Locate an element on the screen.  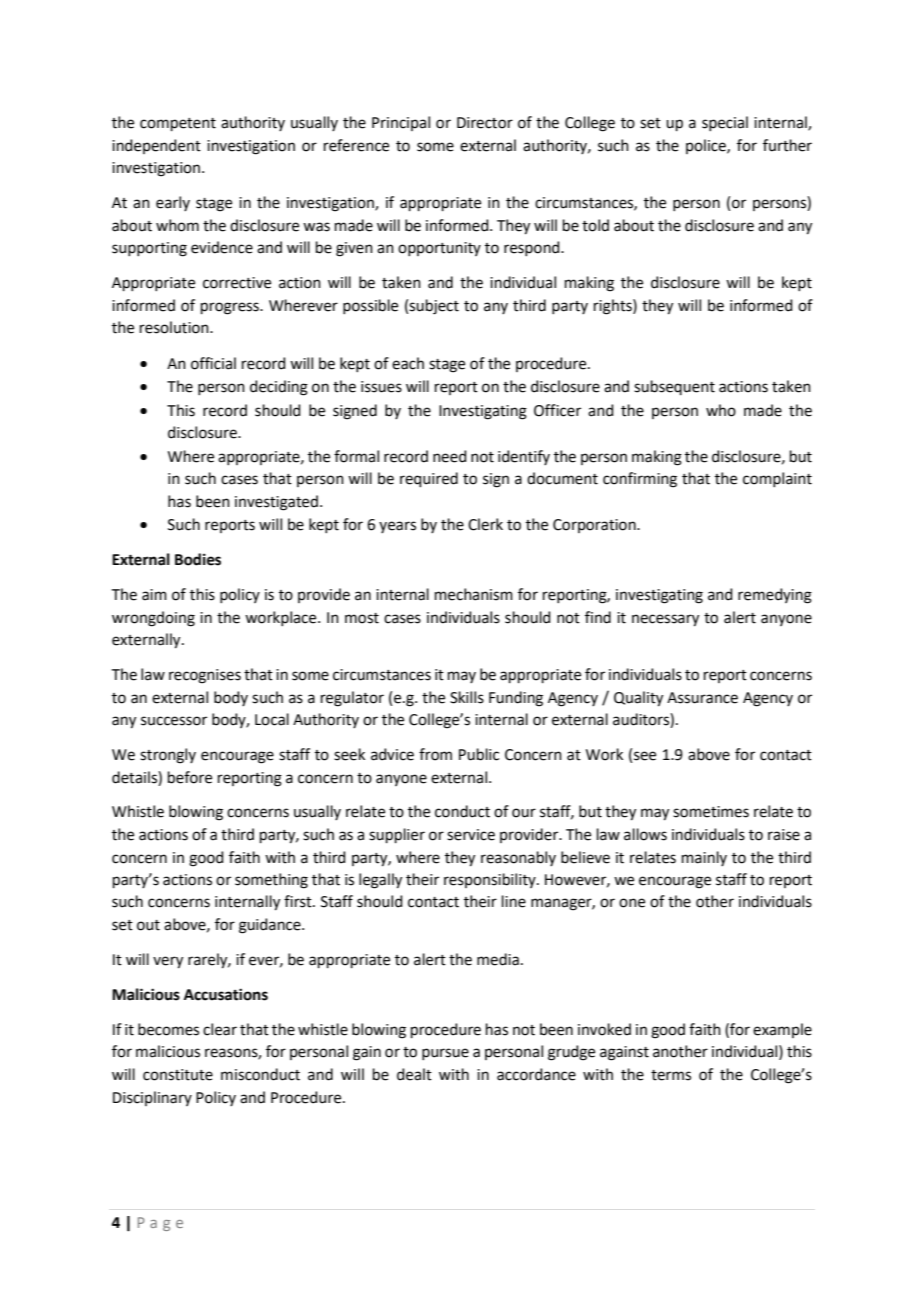
necessary is located at coordinates (665, 620).
